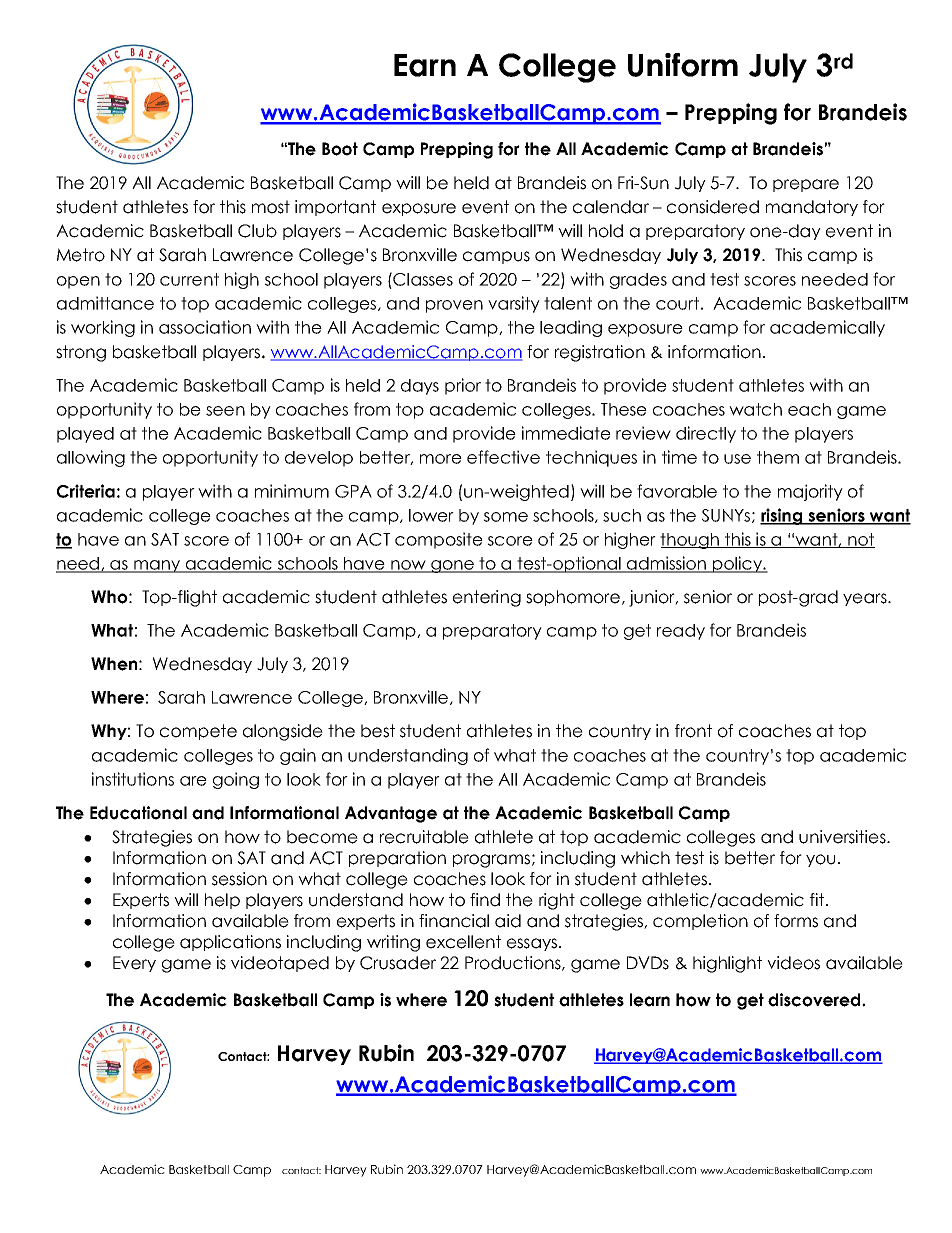 Image resolution: width=952 pixels, height=1233 pixels. I want to click on prior, so click(463, 386).
